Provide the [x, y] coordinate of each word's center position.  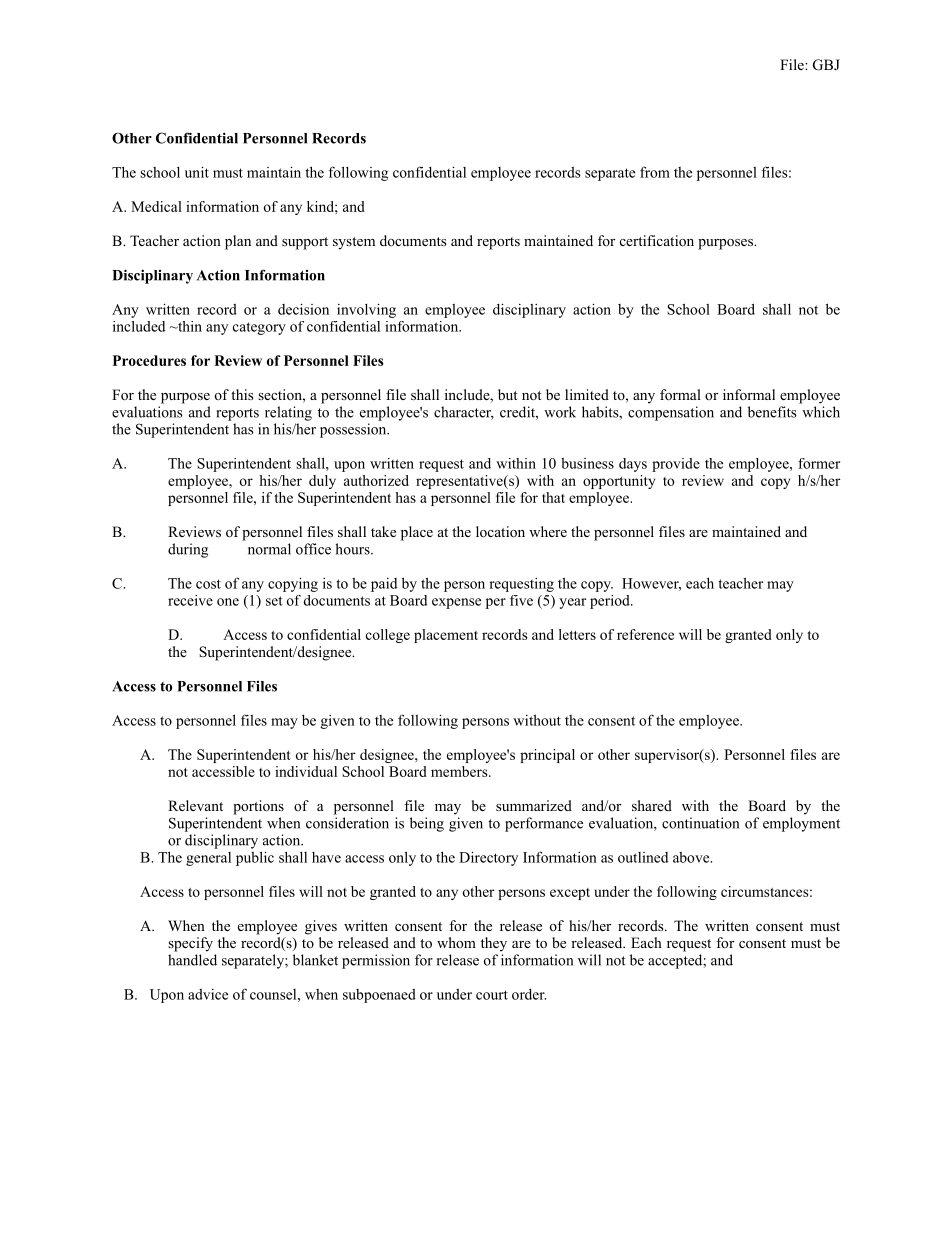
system [354, 243]
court [492, 995]
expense [456, 603]
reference [645, 634]
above [692, 857]
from [655, 172]
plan [238, 242]
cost [208, 584]
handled [192, 960]
